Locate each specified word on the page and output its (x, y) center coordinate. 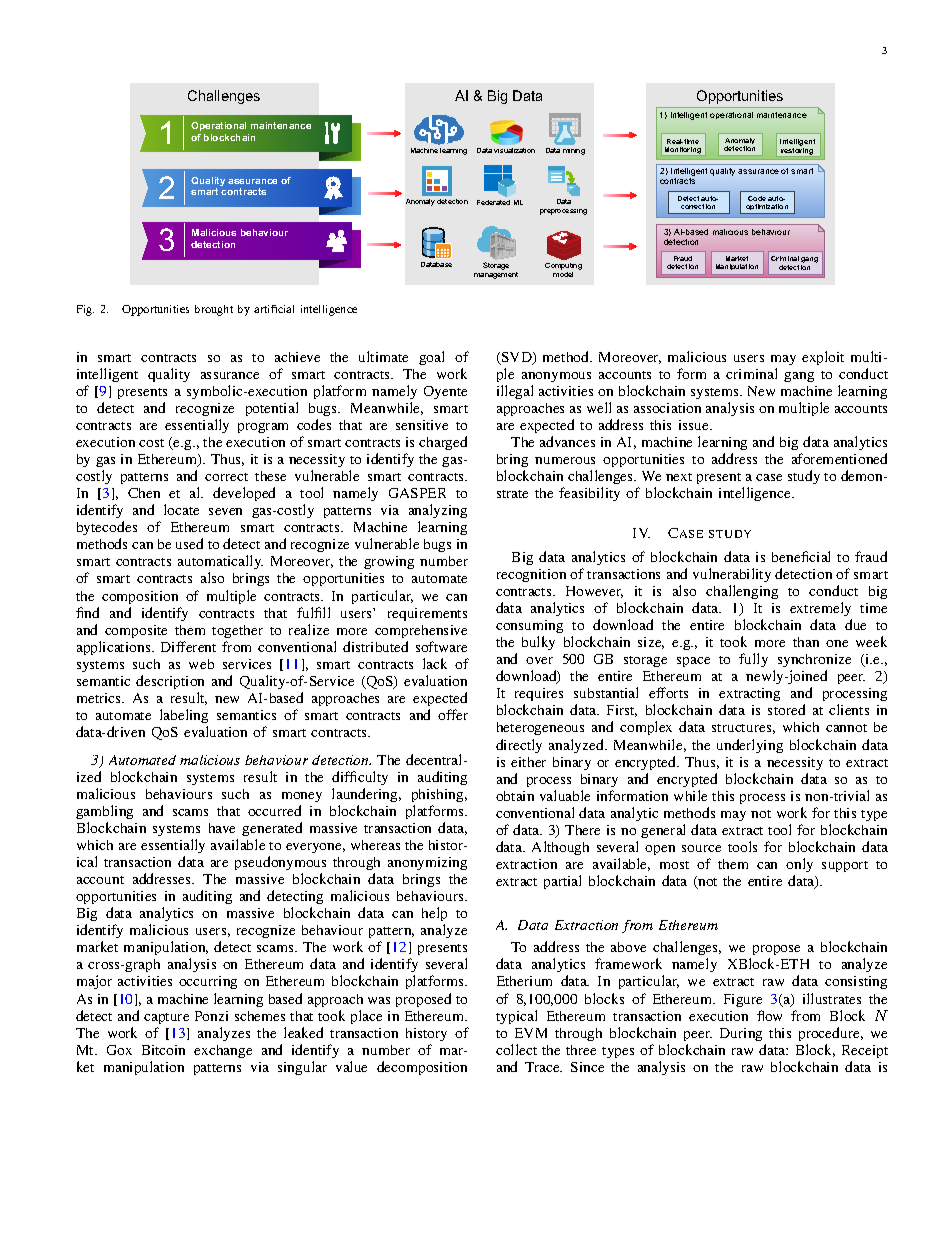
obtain (515, 796)
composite (136, 631)
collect (516, 1049)
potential (272, 409)
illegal (515, 392)
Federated (493, 202)
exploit (823, 358)
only (799, 865)
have (222, 828)
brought (214, 310)
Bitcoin (163, 1050)
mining (574, 152)
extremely (820, 609)
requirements (427, 614)
